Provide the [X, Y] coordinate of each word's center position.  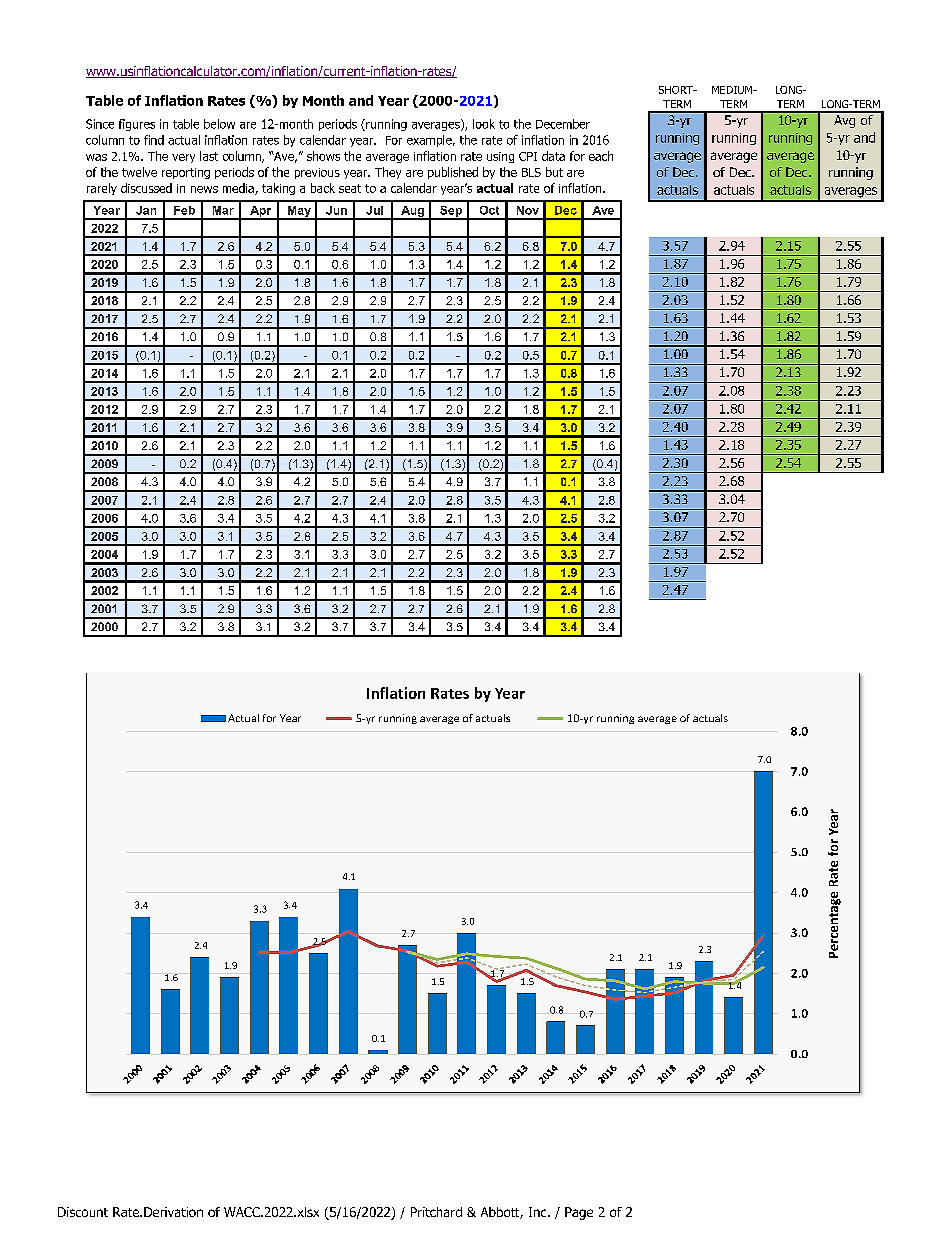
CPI [528, 156]
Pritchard [436, 1212]
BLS [531, 172]
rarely [102, 189]
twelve [139, 172]
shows [323, 156]
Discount [83, 1212]
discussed [146, 188]
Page [579, 1213]
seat [350, 188]
